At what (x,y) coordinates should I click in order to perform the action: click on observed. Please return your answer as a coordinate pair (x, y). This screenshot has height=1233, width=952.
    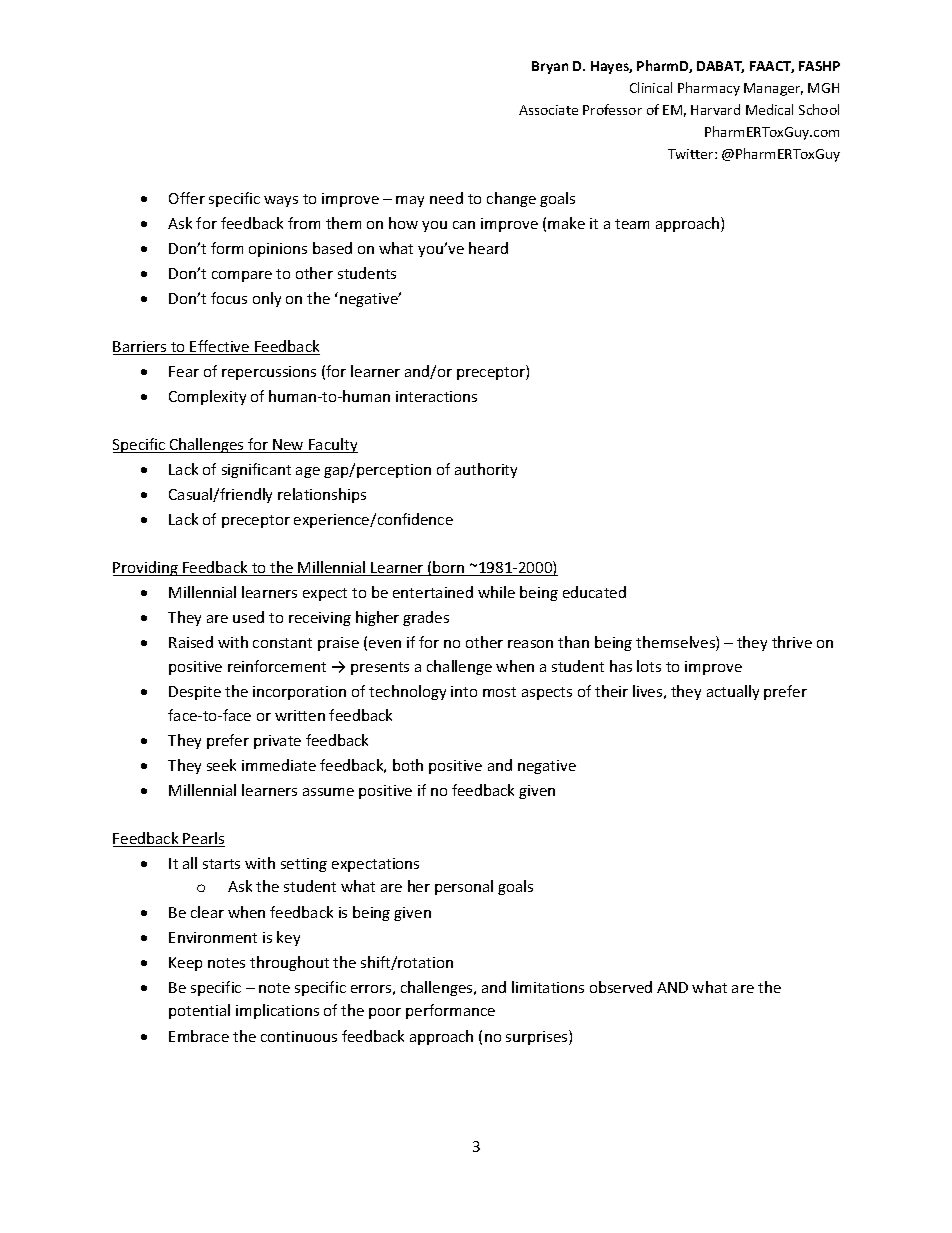
    Looking at the image, I should click on (621, 987).
